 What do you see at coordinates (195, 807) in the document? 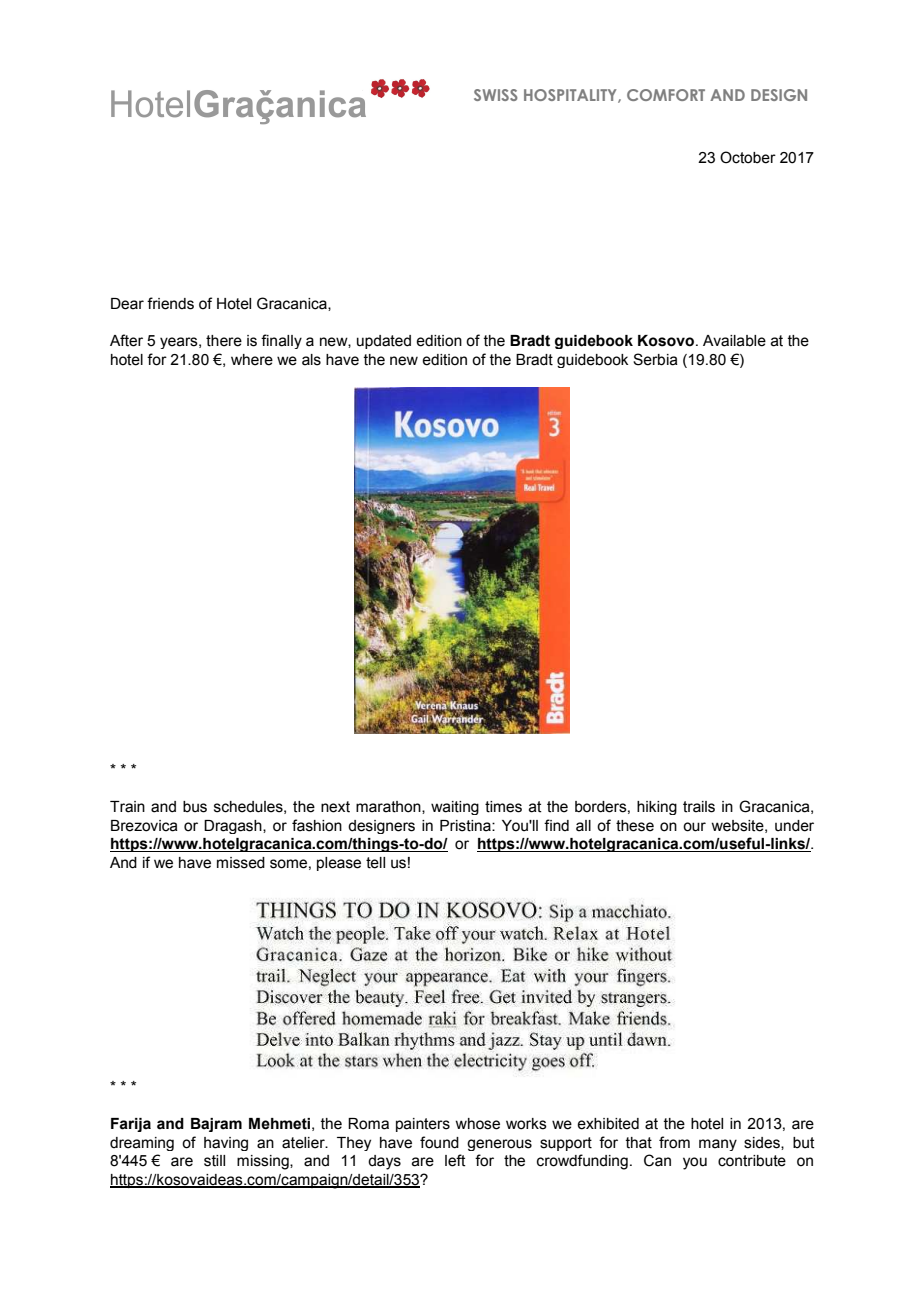
I see `bus` at bounding box center [195, 807].
